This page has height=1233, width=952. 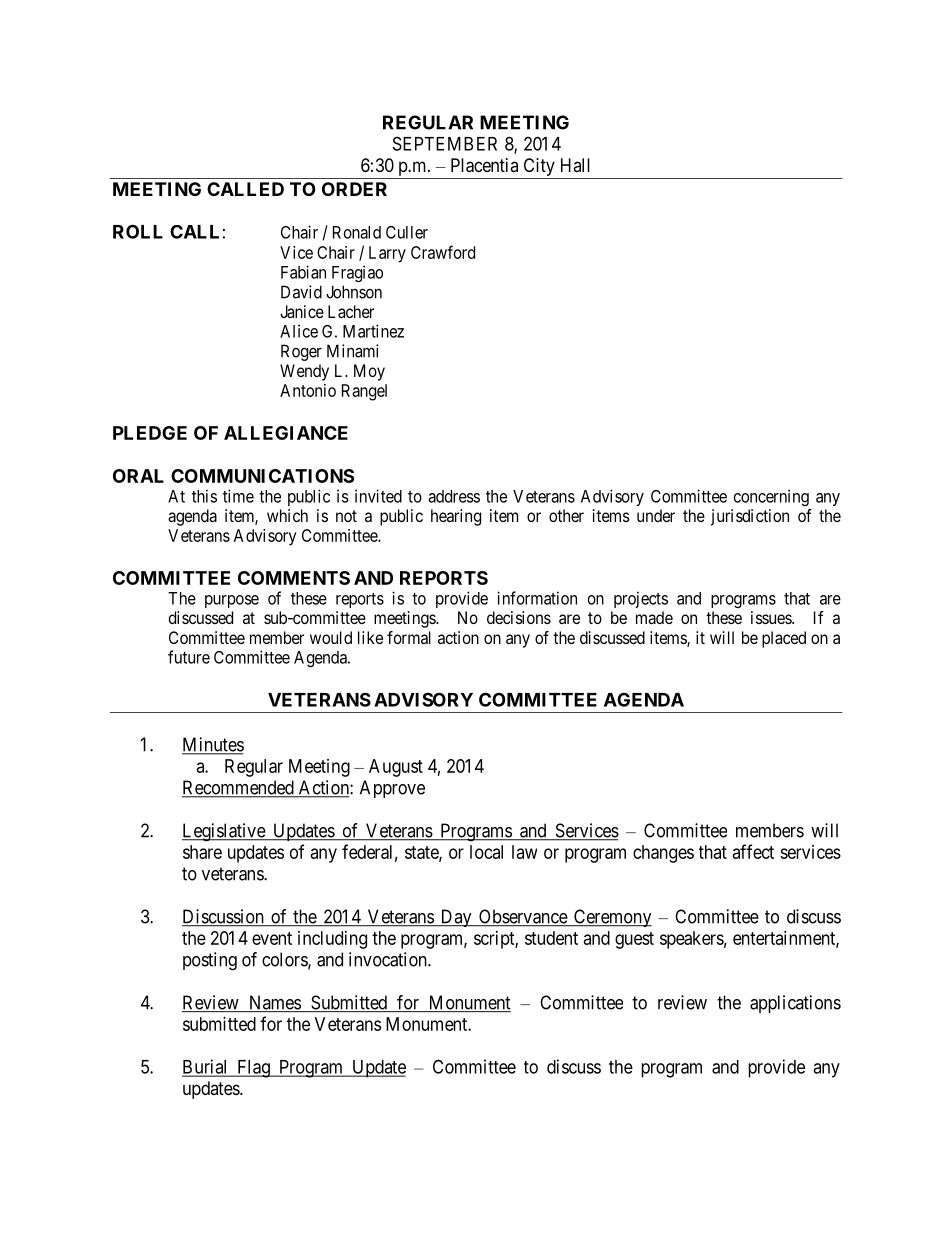 I want to click on issues, so click(x=772, y=617).
